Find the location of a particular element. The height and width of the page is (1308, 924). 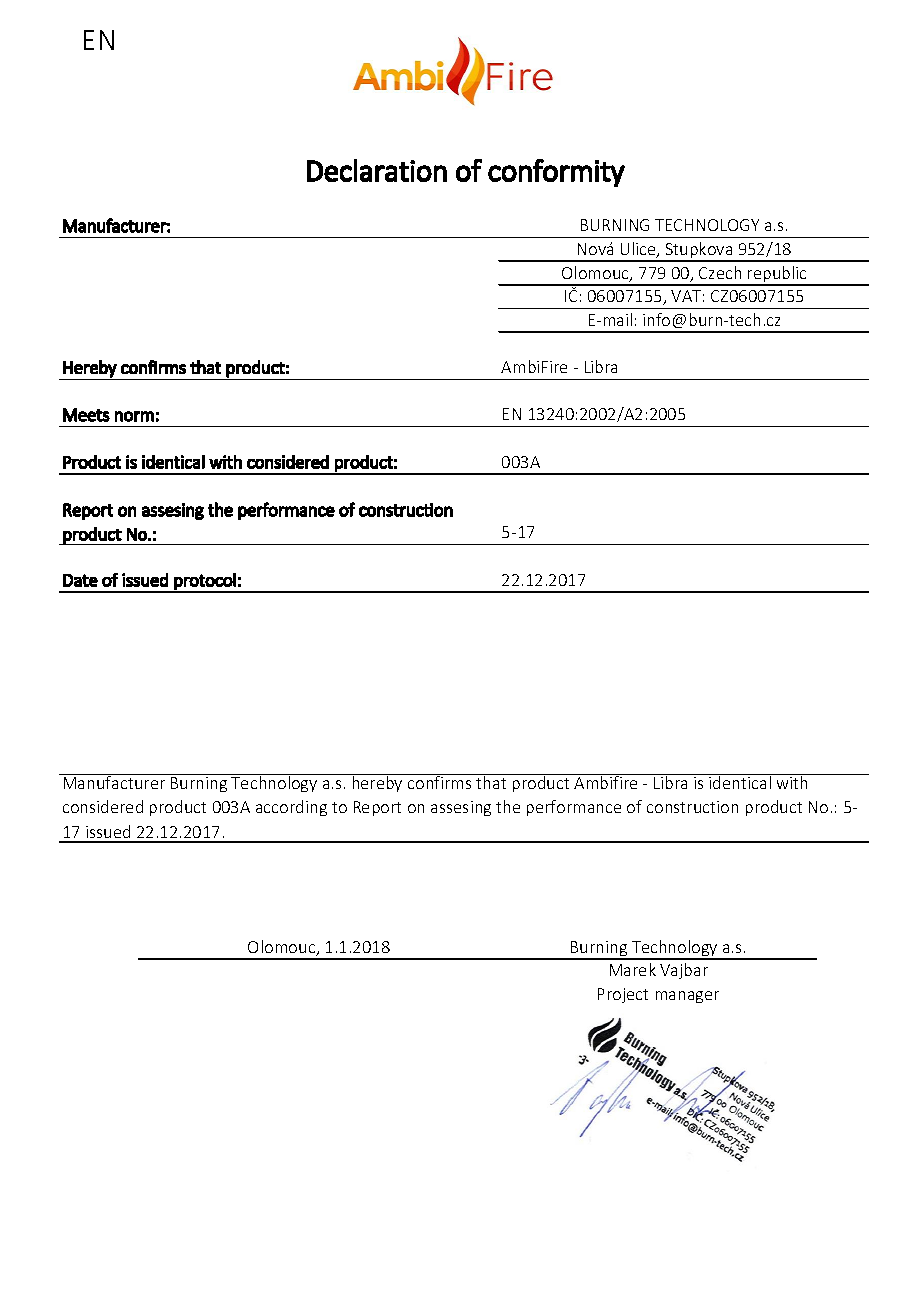

Project is located at coordinates (623, 995).
